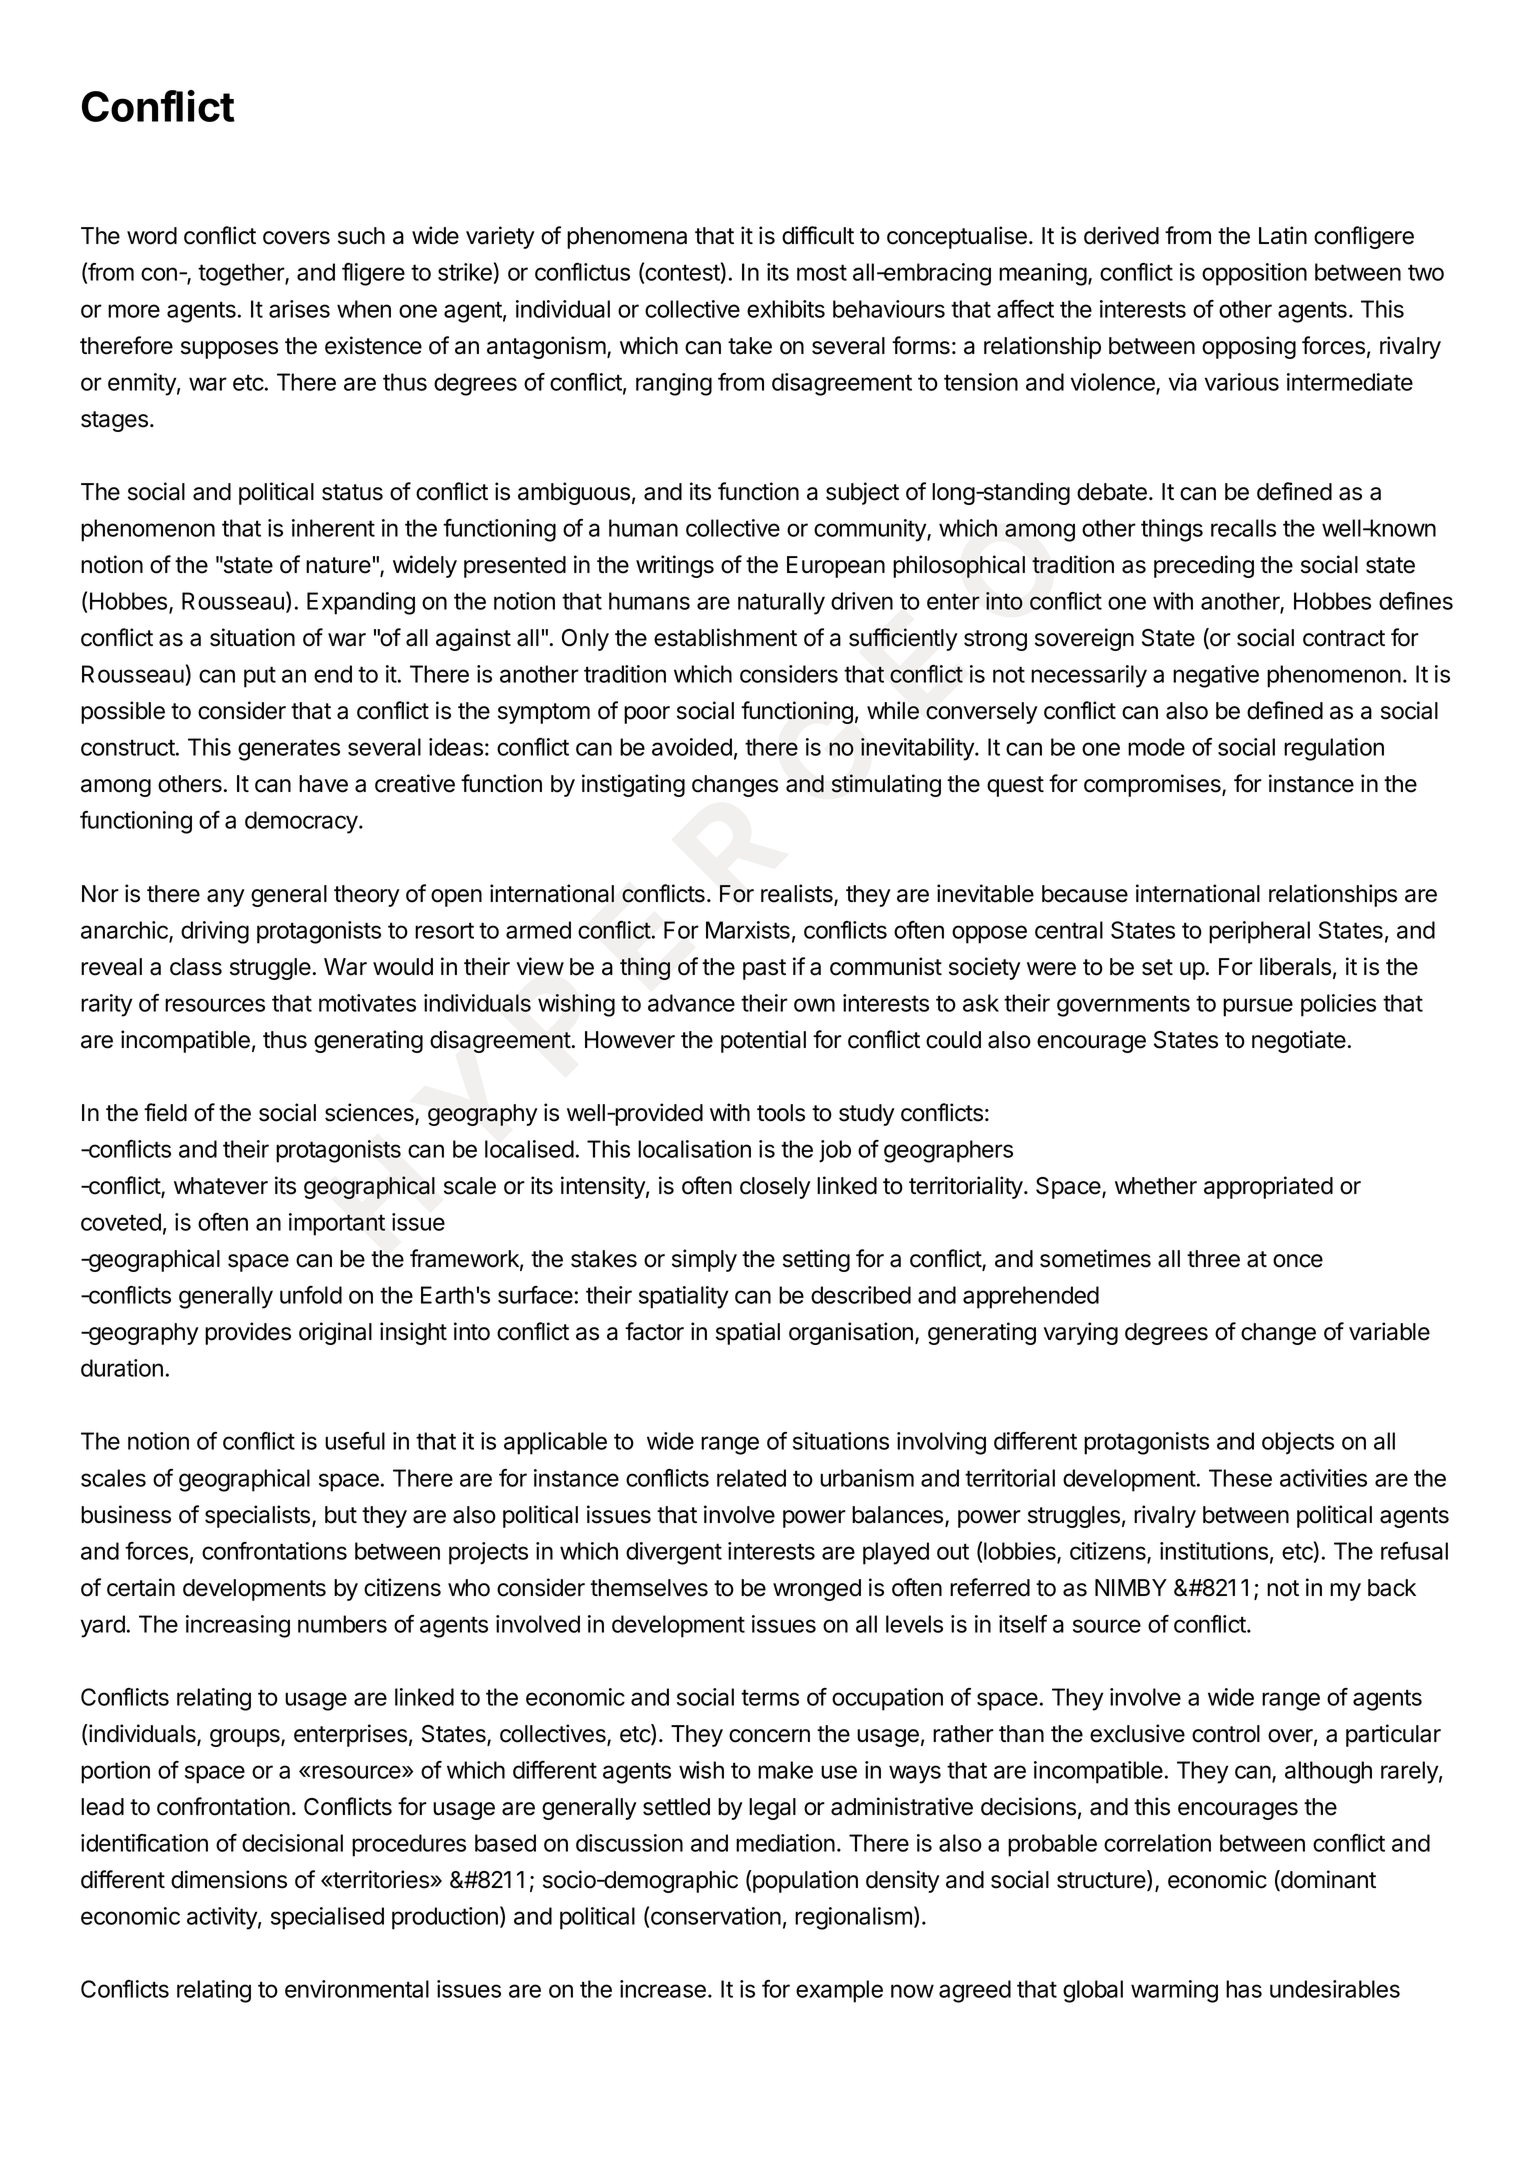 The image size is (1534, 2170). Describe the element at coordinates (165, 1112) in the document. I see `field` at that location.
